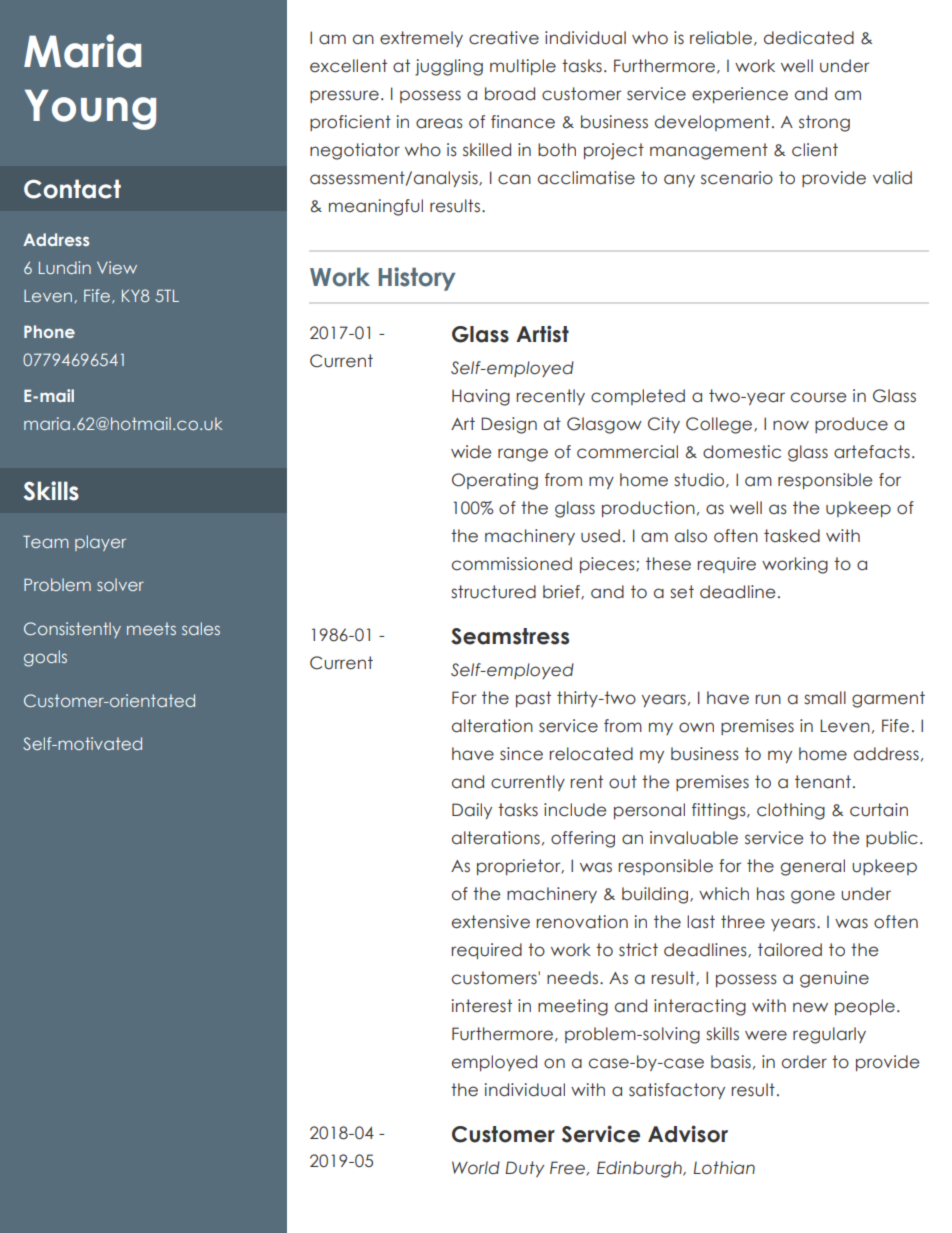  What do you see at coordinates (449, 67) in the page?
I see `juggling` at bounding box center [449, 67].
